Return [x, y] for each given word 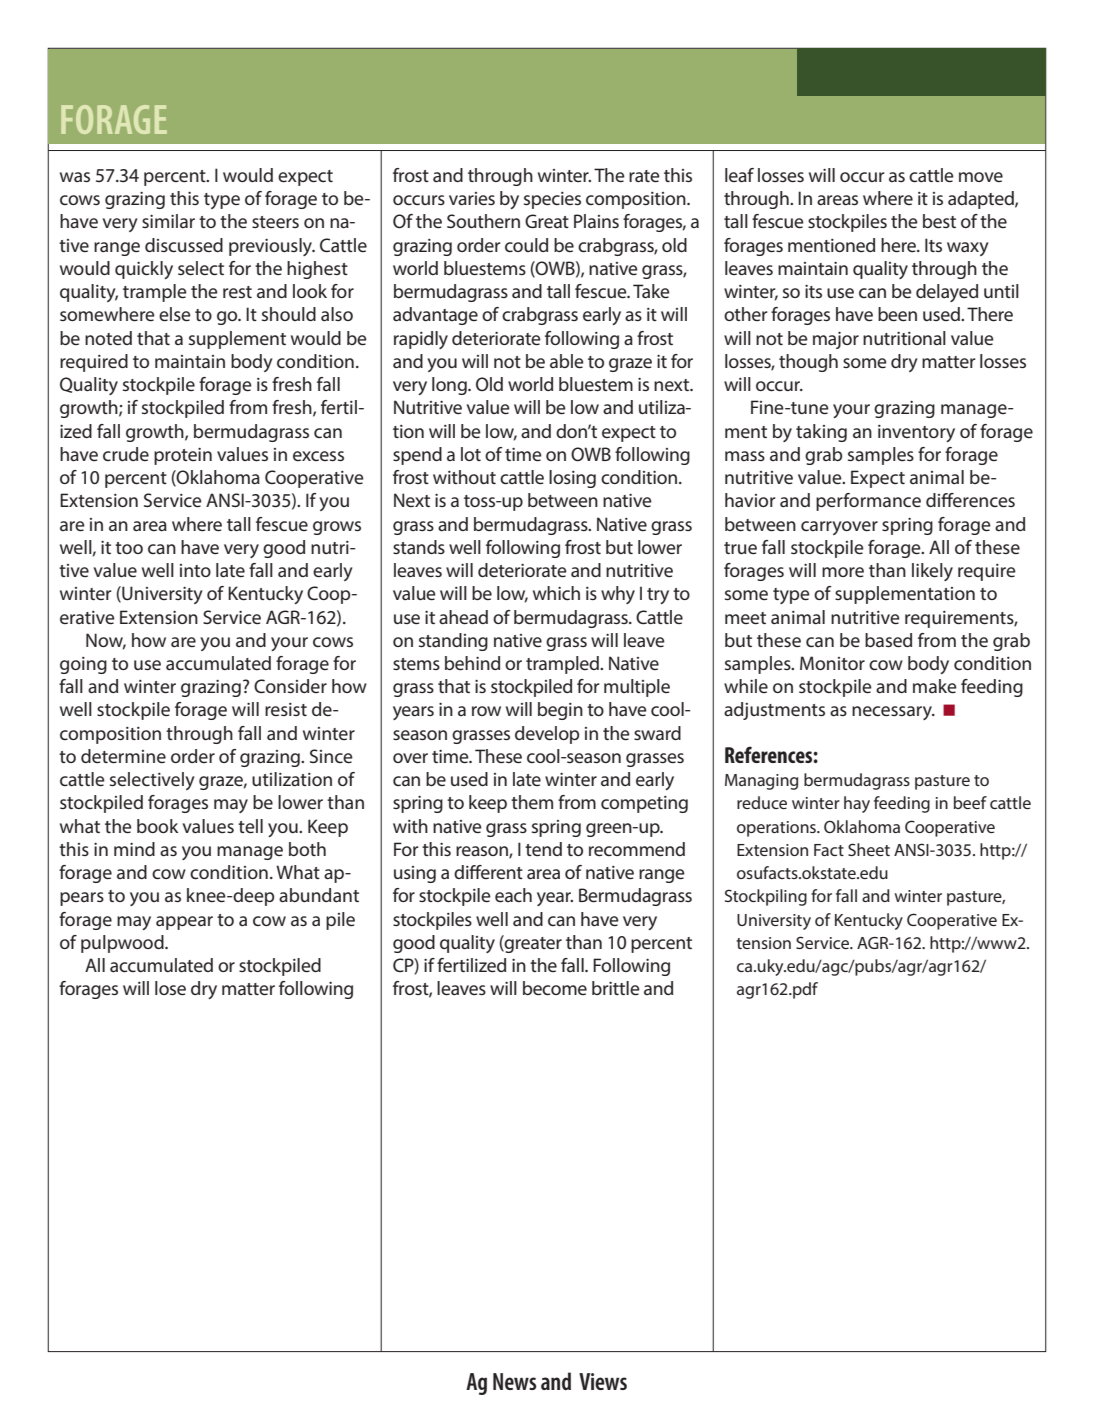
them [532, 802]
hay [857, 804]
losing [572, 479]
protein [183, 456]
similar [168, 221]
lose [170, 988]
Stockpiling [766, 897]
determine [123, 756]
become [555, 988]
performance [868, 502]
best [939, 221]
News [515, 1381]
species [552, 200]
